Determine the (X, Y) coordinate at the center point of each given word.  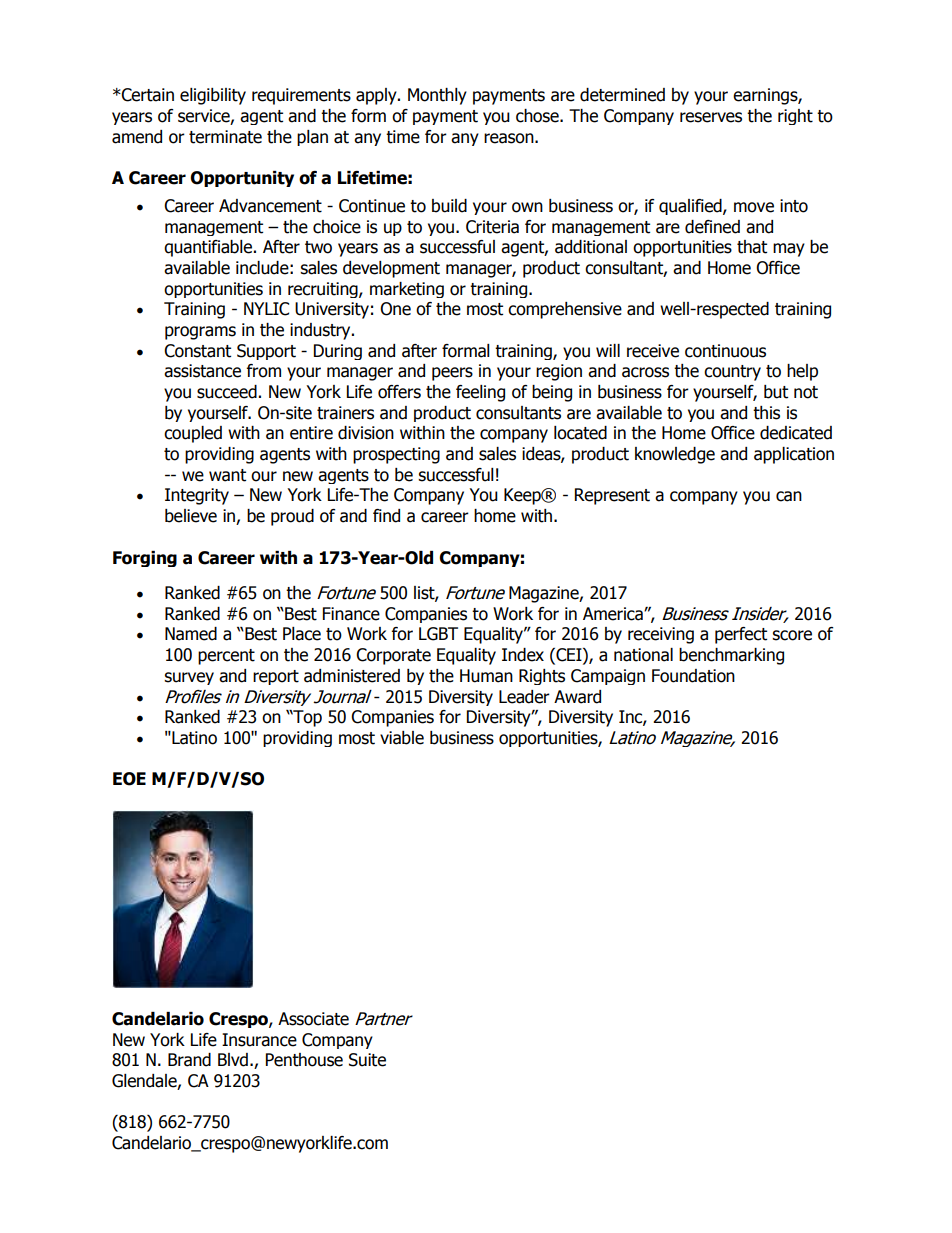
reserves (711, 117)
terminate (225, 137)
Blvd (233, 1060)
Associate (313, 1019)
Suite (367, 1060)
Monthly (437, 96)
